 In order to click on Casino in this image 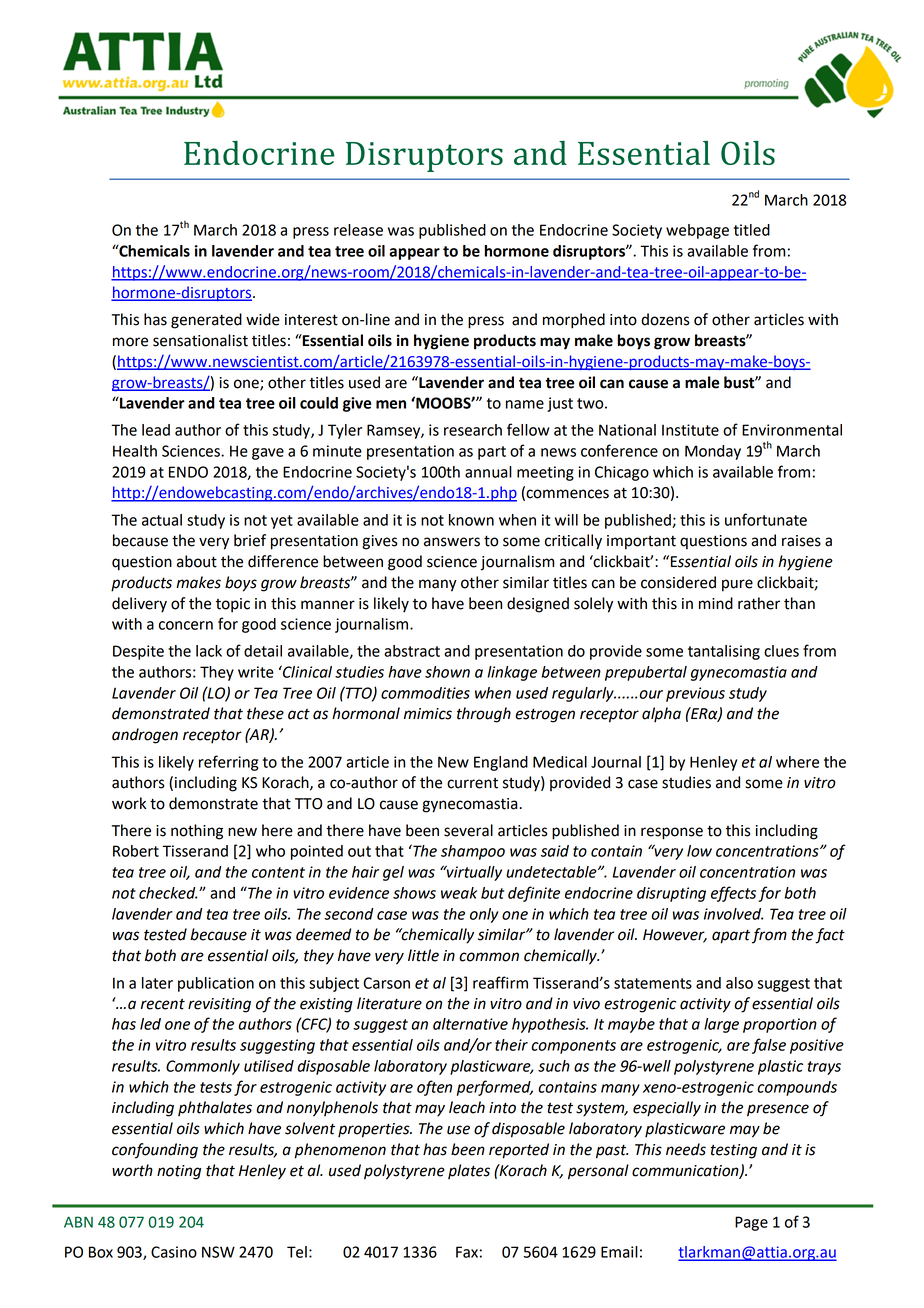, I will do `click(174, 1252)`.
